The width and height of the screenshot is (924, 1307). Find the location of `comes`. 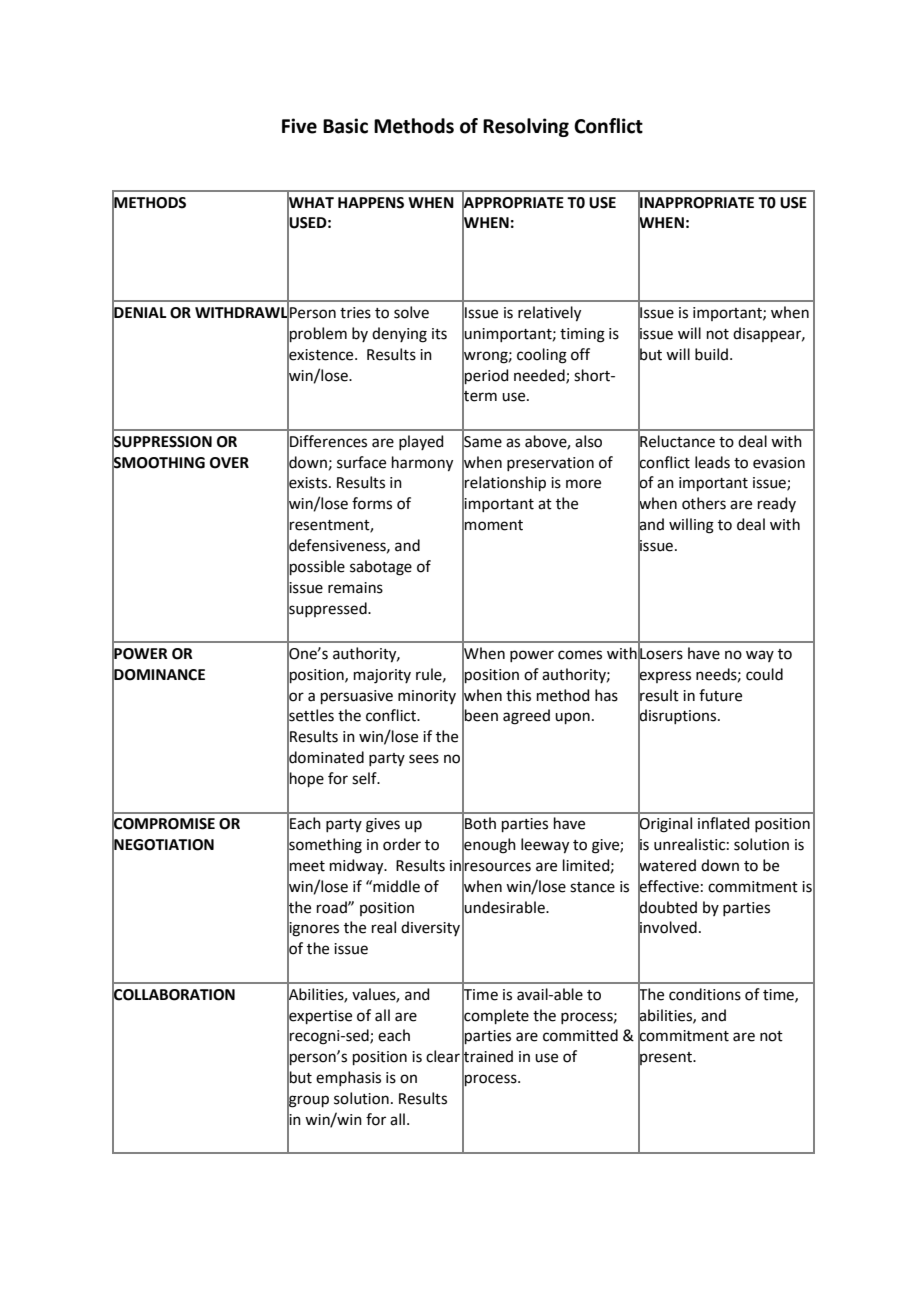

comes is located at coordinates (580, 655).
